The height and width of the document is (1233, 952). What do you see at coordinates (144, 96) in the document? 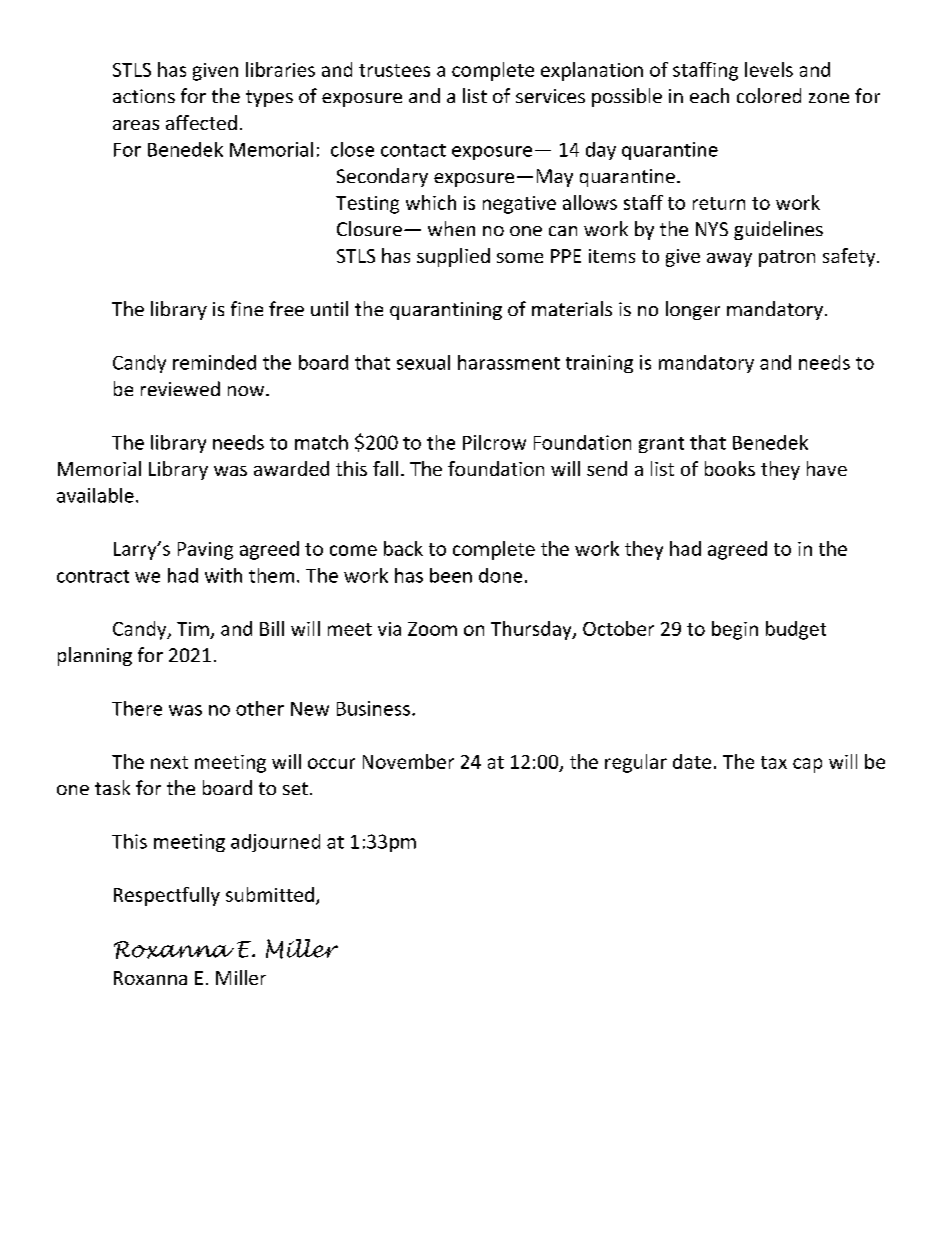
I see `actions` at bounding box center [144, 96].
